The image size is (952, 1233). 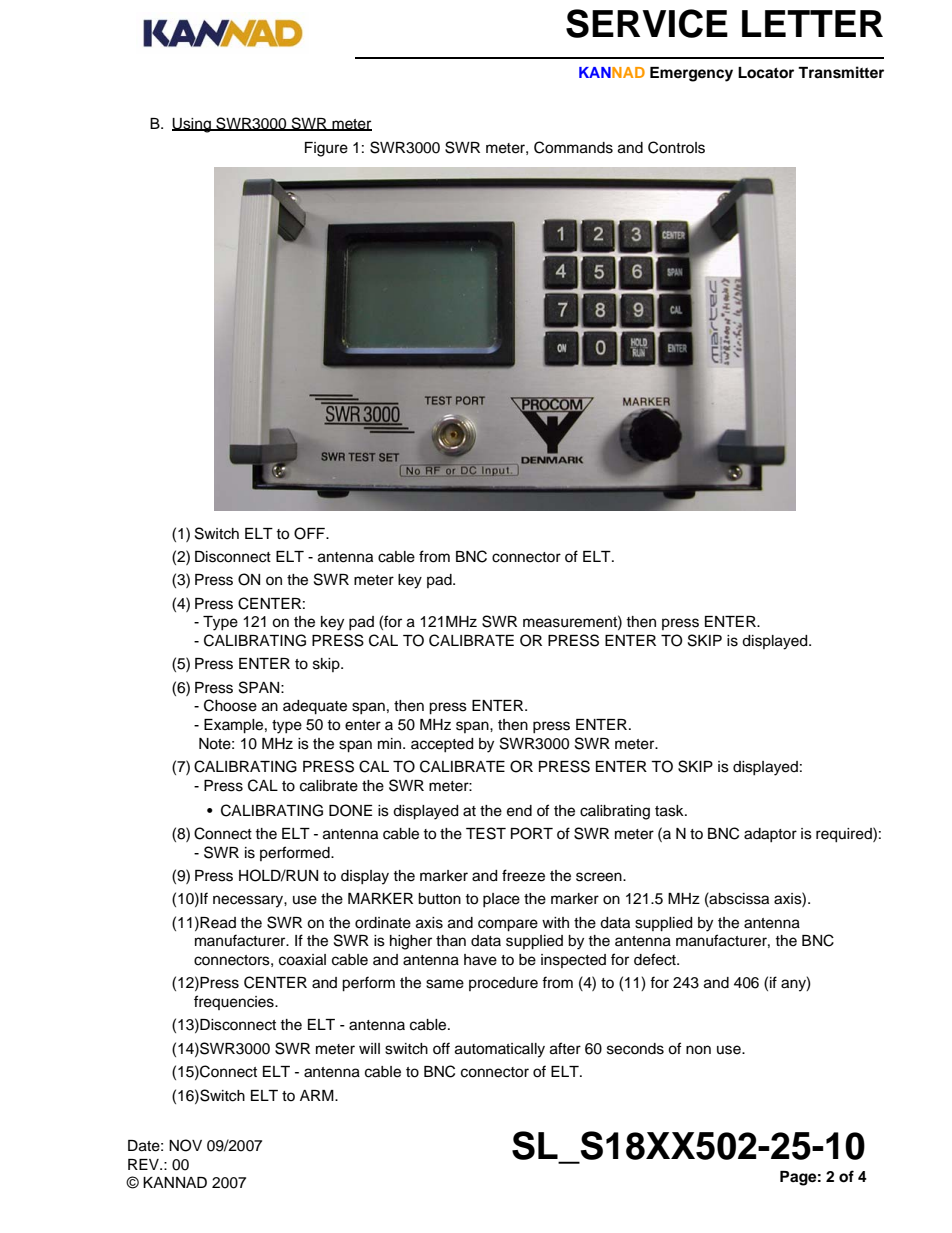 What do you see at coordinates (523, 875) in the screenshot?
I see `freeze` at bounding box center [523, 875].
